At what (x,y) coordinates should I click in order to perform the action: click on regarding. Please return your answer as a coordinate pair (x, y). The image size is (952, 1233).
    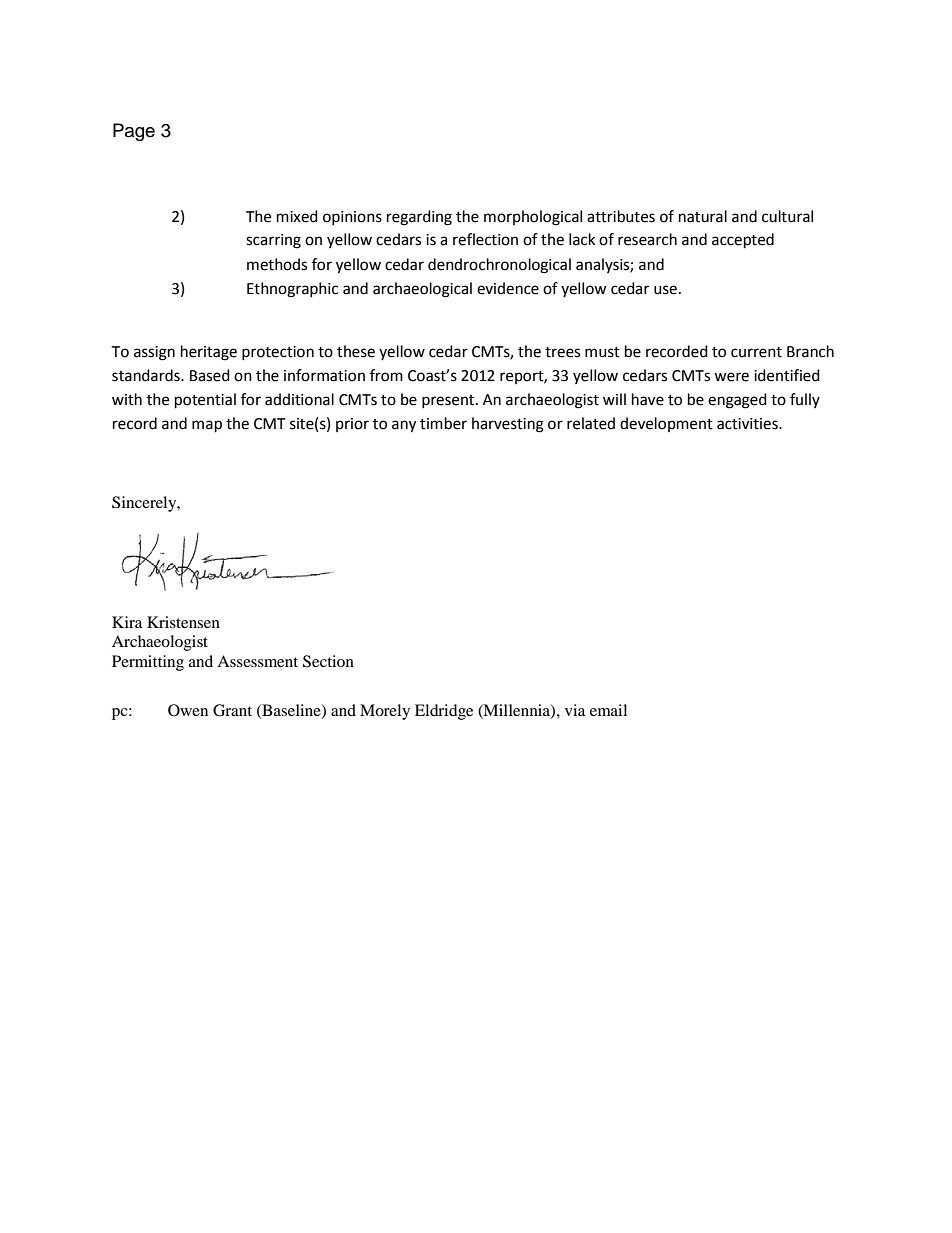
    Looking at the image, I should click on (419, 218).
